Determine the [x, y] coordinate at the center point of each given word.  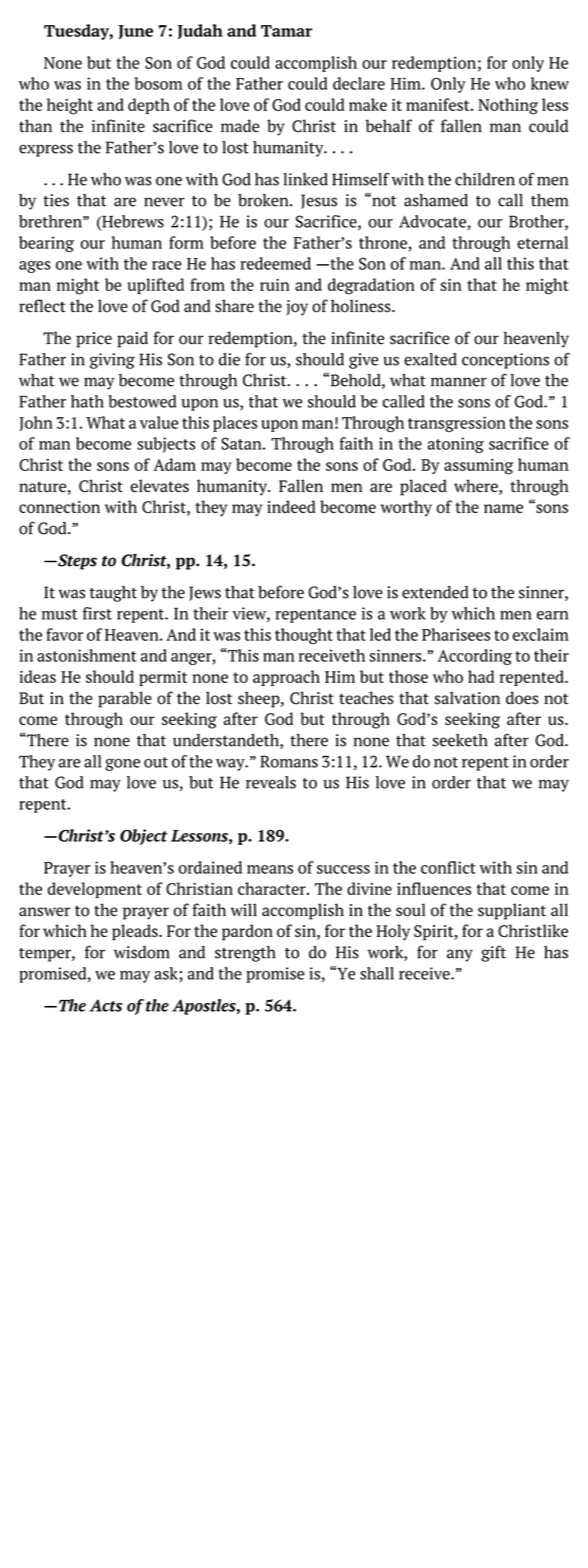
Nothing [508, 106]
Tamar [286, 31]
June [135, 32]
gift [493, 953]
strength [245, 954]
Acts [106, 1005]
